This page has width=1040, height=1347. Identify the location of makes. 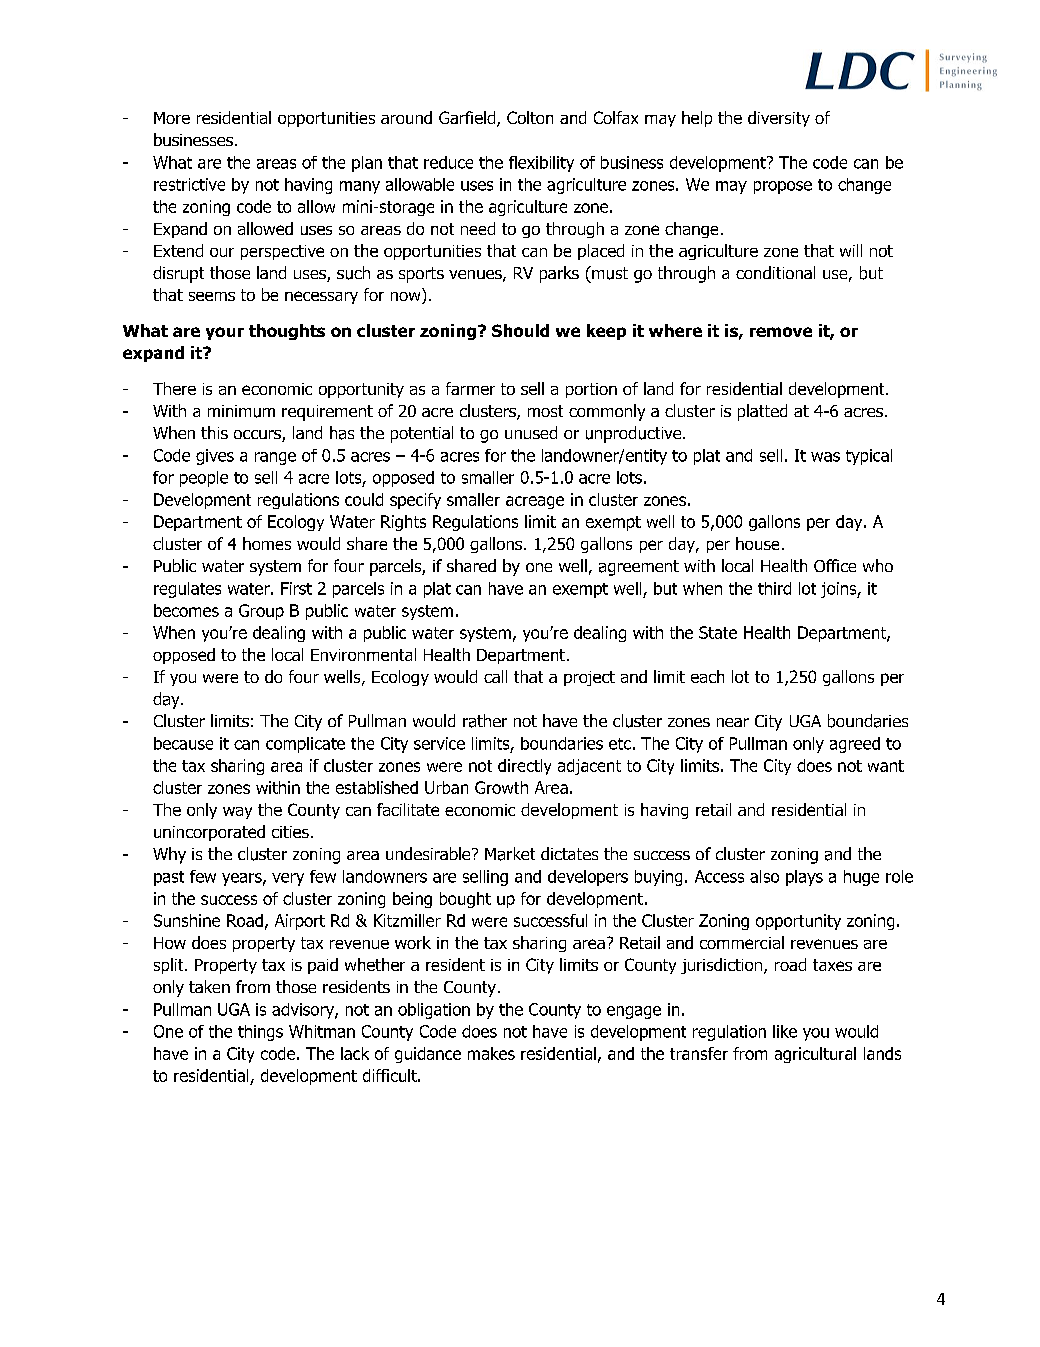
(491, 1053).
